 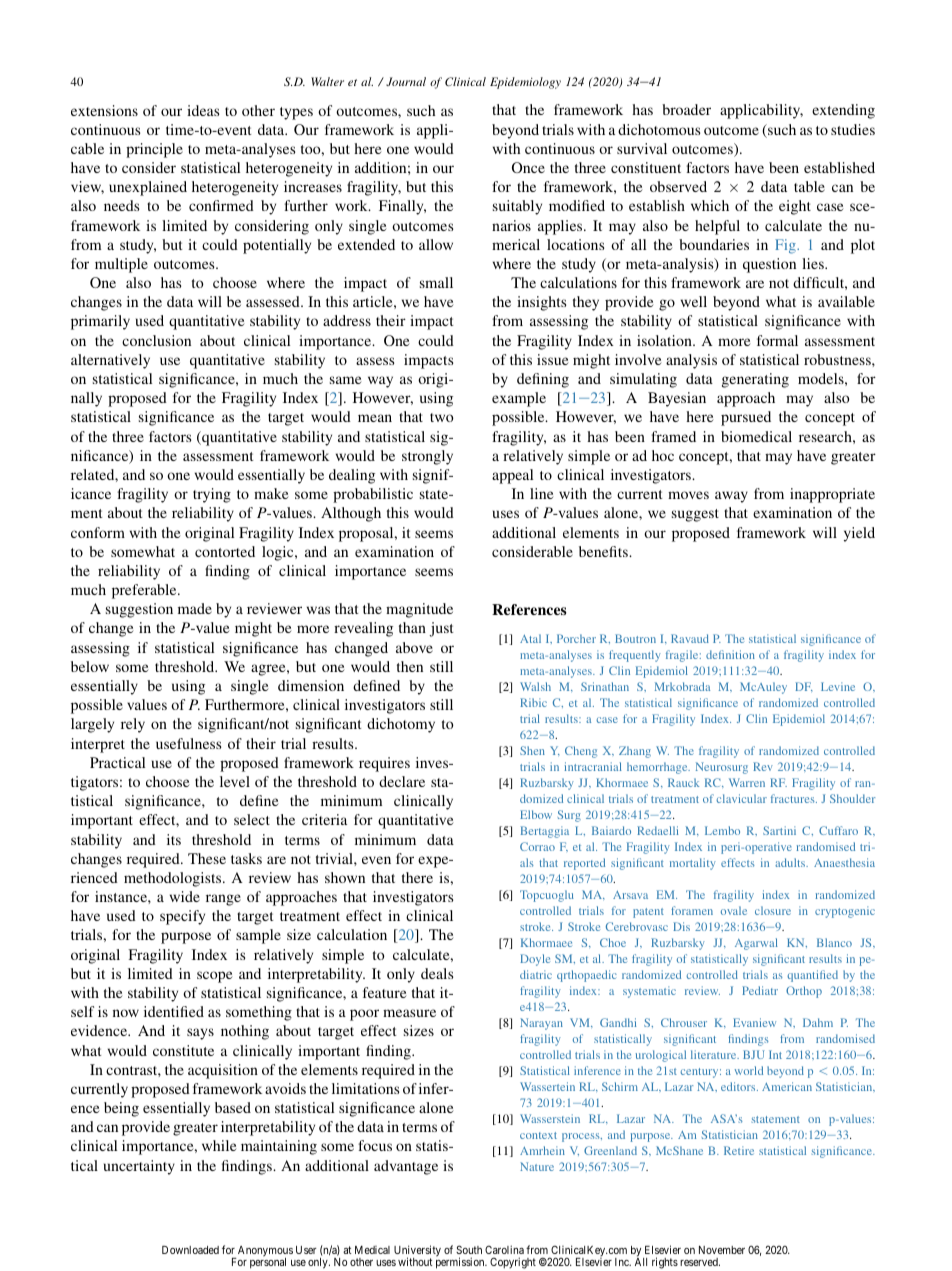 What do you see at coordinates (212, 495) in the page?
I see `trying` at bounding box center [212, 495].
